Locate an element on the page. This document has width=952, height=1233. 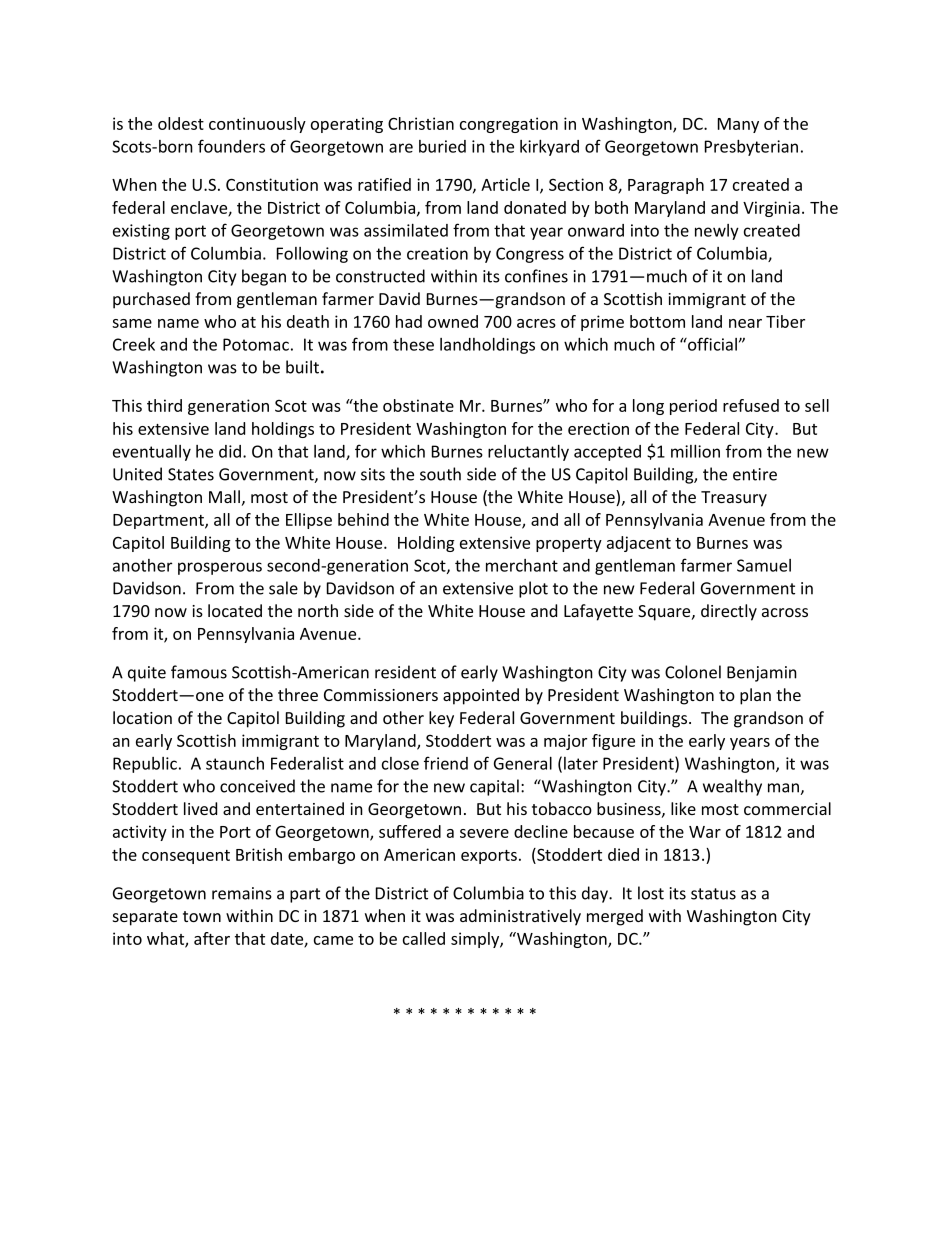
Presbyterian is located at coordinates (751, 147).
